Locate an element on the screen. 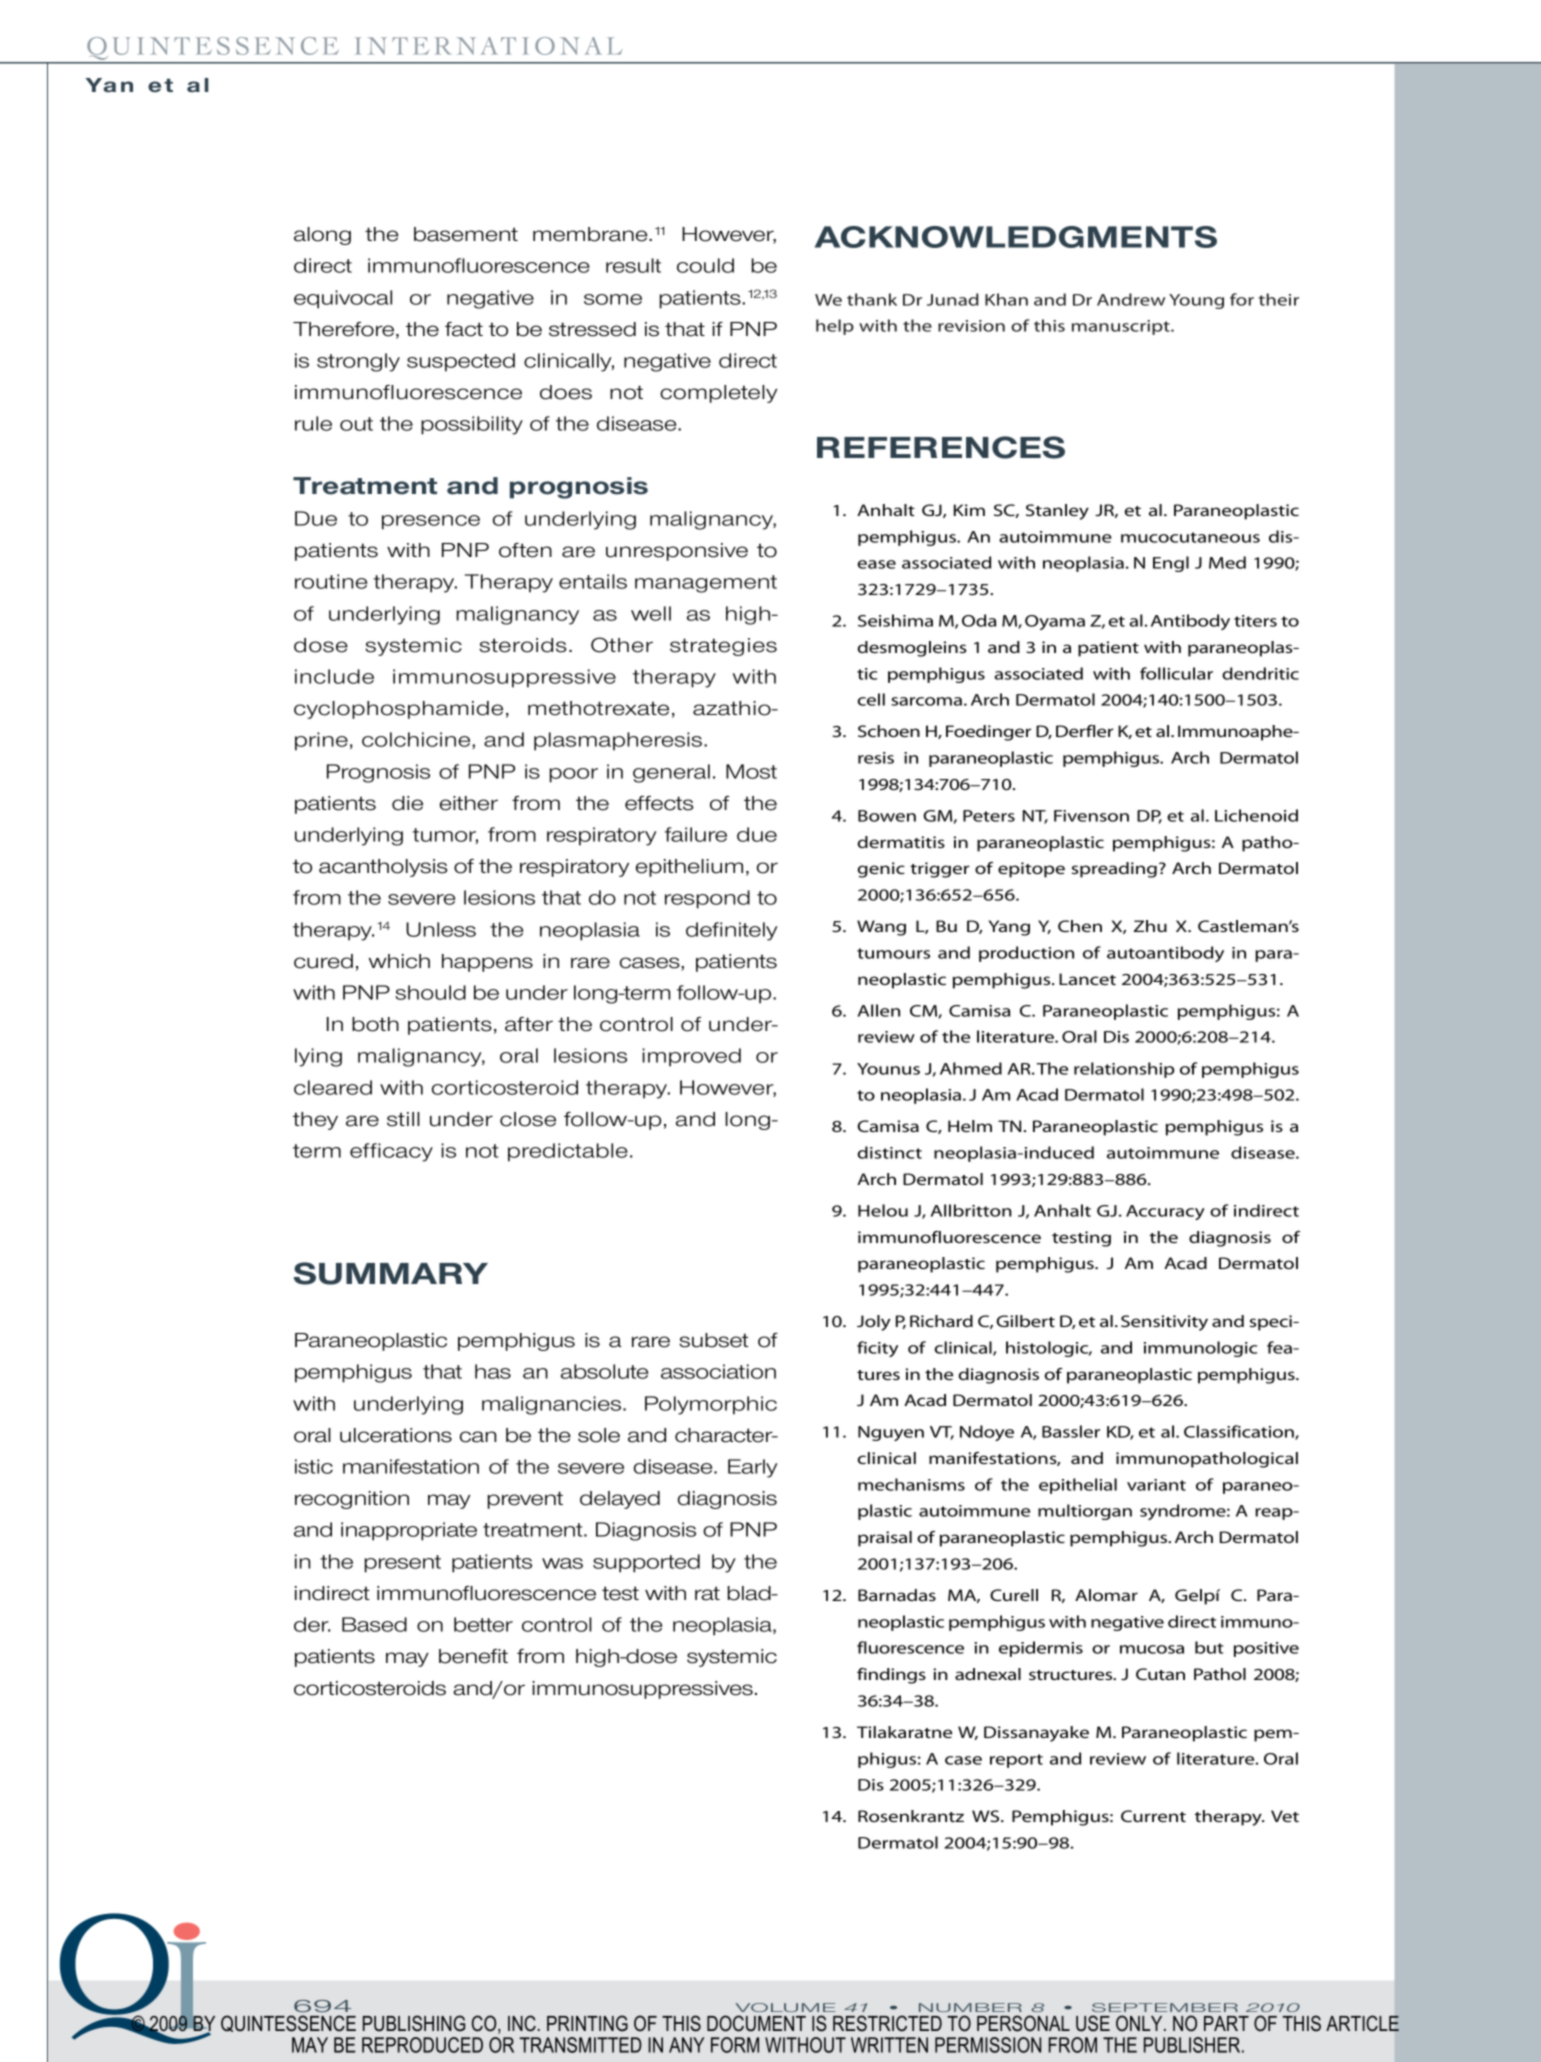 The width and height of the screenshot is (1541, 2062). distinct is located at coordinates (890, 1152).
